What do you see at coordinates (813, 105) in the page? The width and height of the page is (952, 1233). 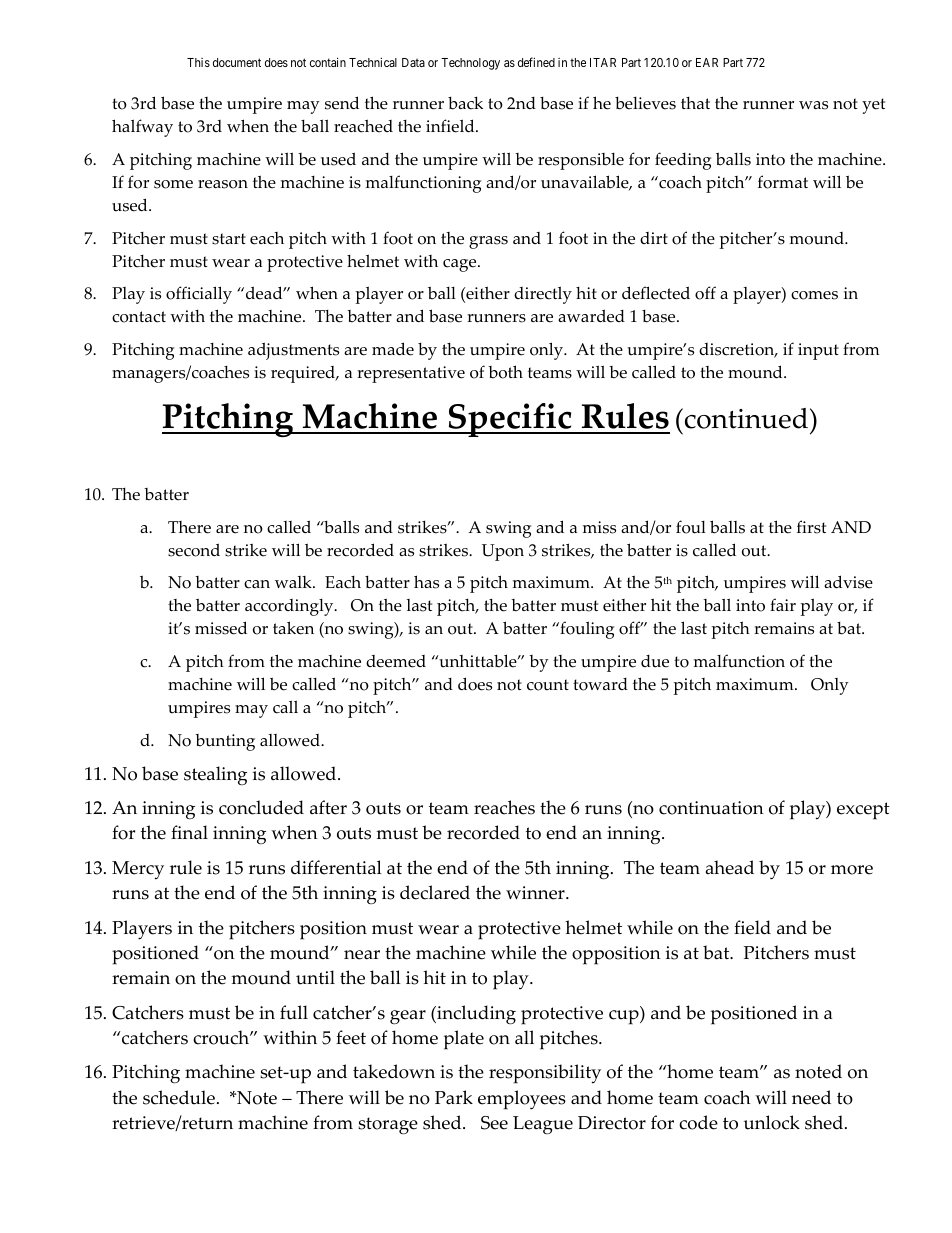 I see `was` at bounding box center [813, 105].
